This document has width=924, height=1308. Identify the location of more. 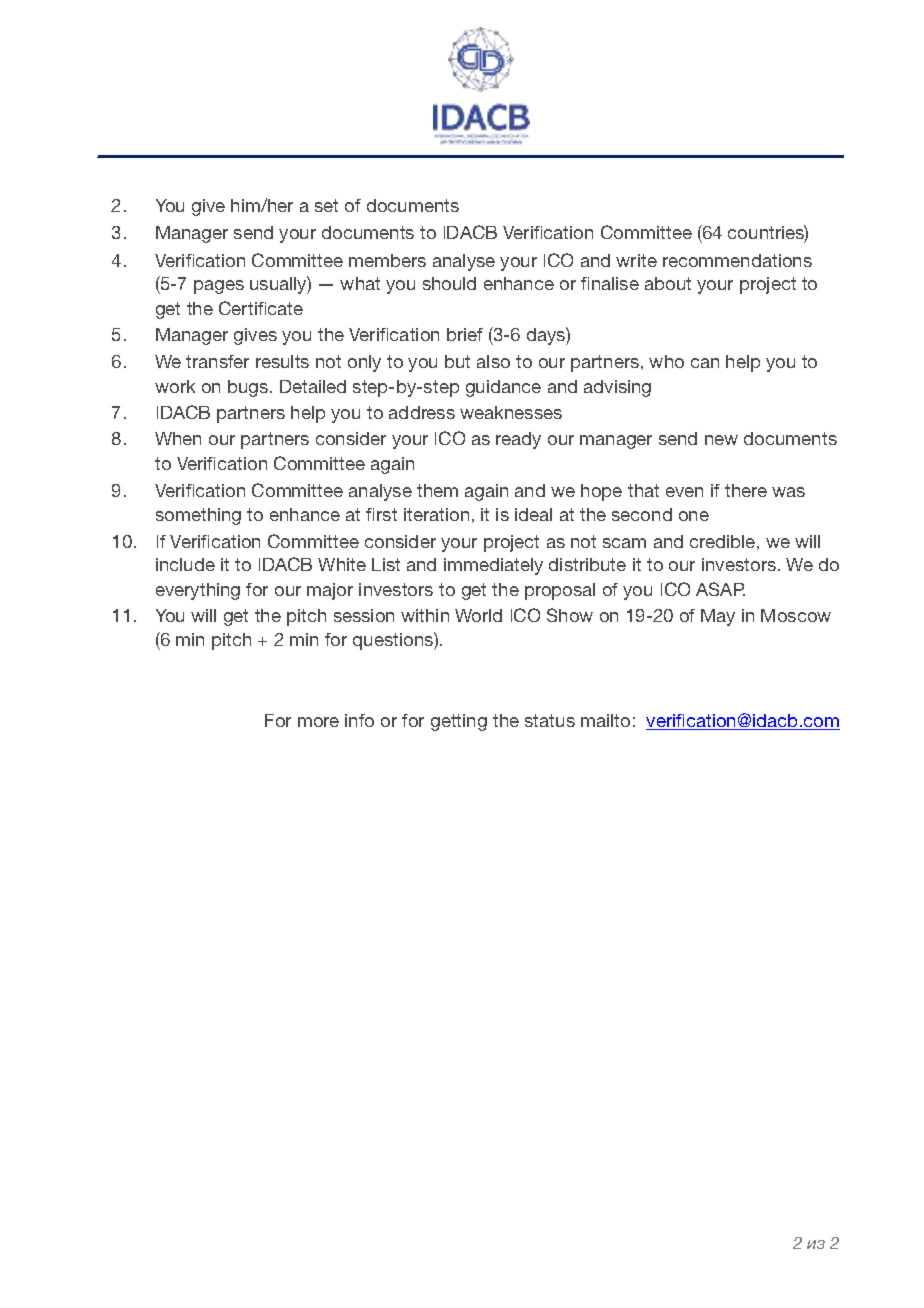
(318, 722).
